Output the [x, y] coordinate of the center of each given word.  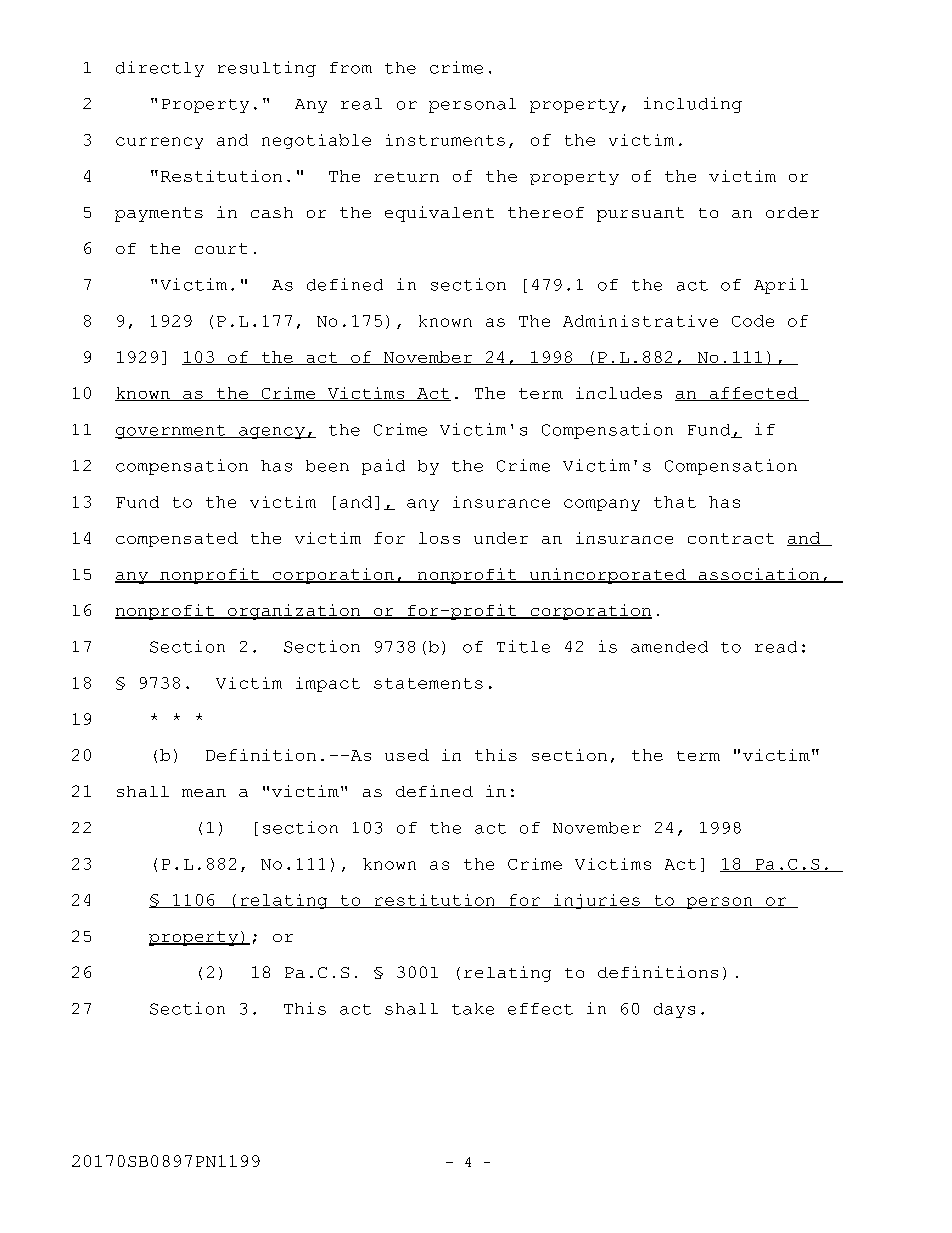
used [407, 755]
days [674, 1010]
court [221, 248]
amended [669, 647]
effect [540, 1009]
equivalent [439, 214]
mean [204, 793]
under [501, 538]
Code [753, 321]
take [473, 1009]
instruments [445, 140]
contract [731, 538]
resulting [267, 69]
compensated [177, 539]
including [693, 105]
